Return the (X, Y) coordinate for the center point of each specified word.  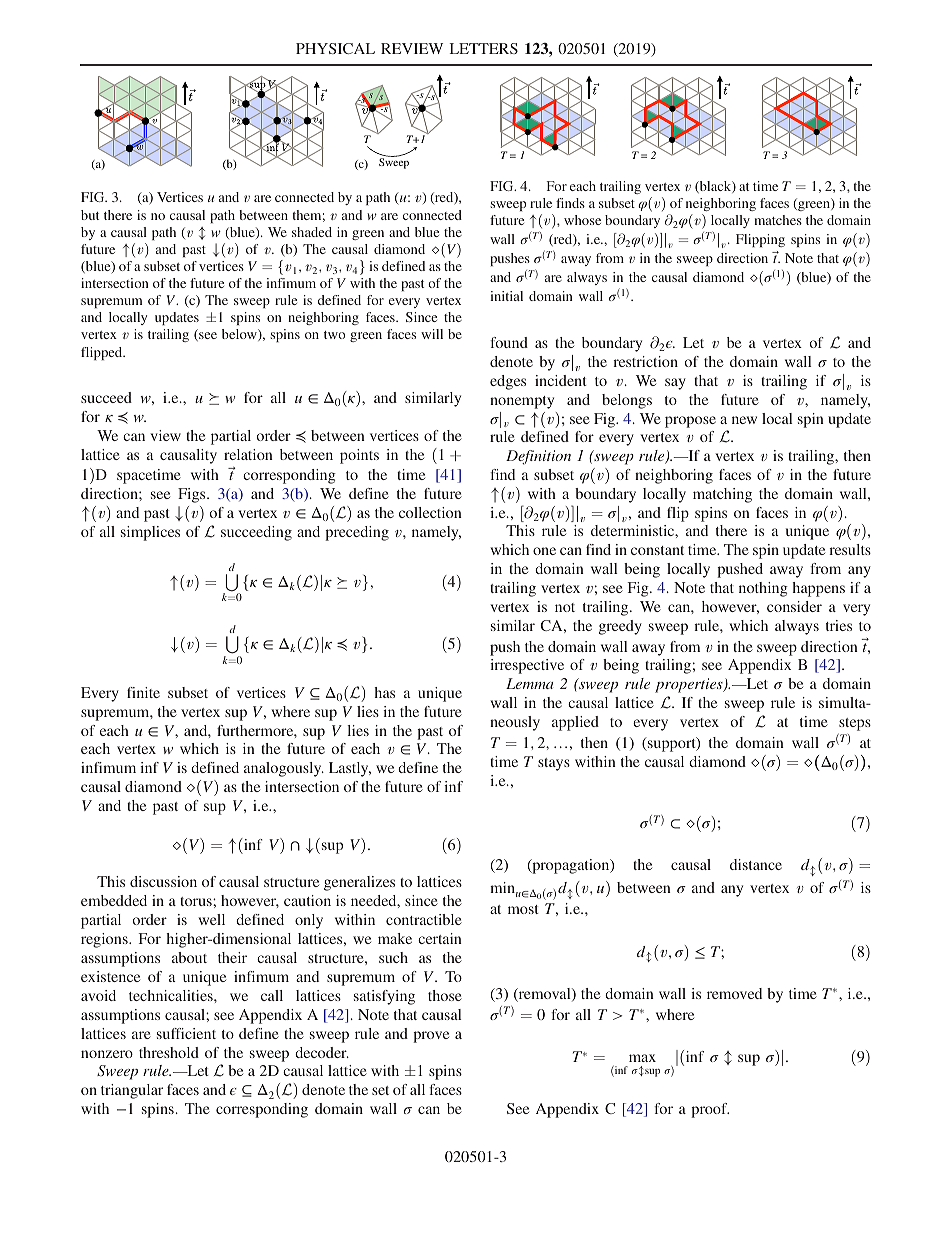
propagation (571, 866)
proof (710, 1110)
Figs (193, 495)
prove (431, 1037)
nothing (763, 589)
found (509, 342)
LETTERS (483, 48)
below (240, 335)
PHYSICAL (335, 48)
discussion (163, 881)
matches (778, 220)
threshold (169, 1052)
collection (430, 512)
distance (756, 864)
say (675, 384)
